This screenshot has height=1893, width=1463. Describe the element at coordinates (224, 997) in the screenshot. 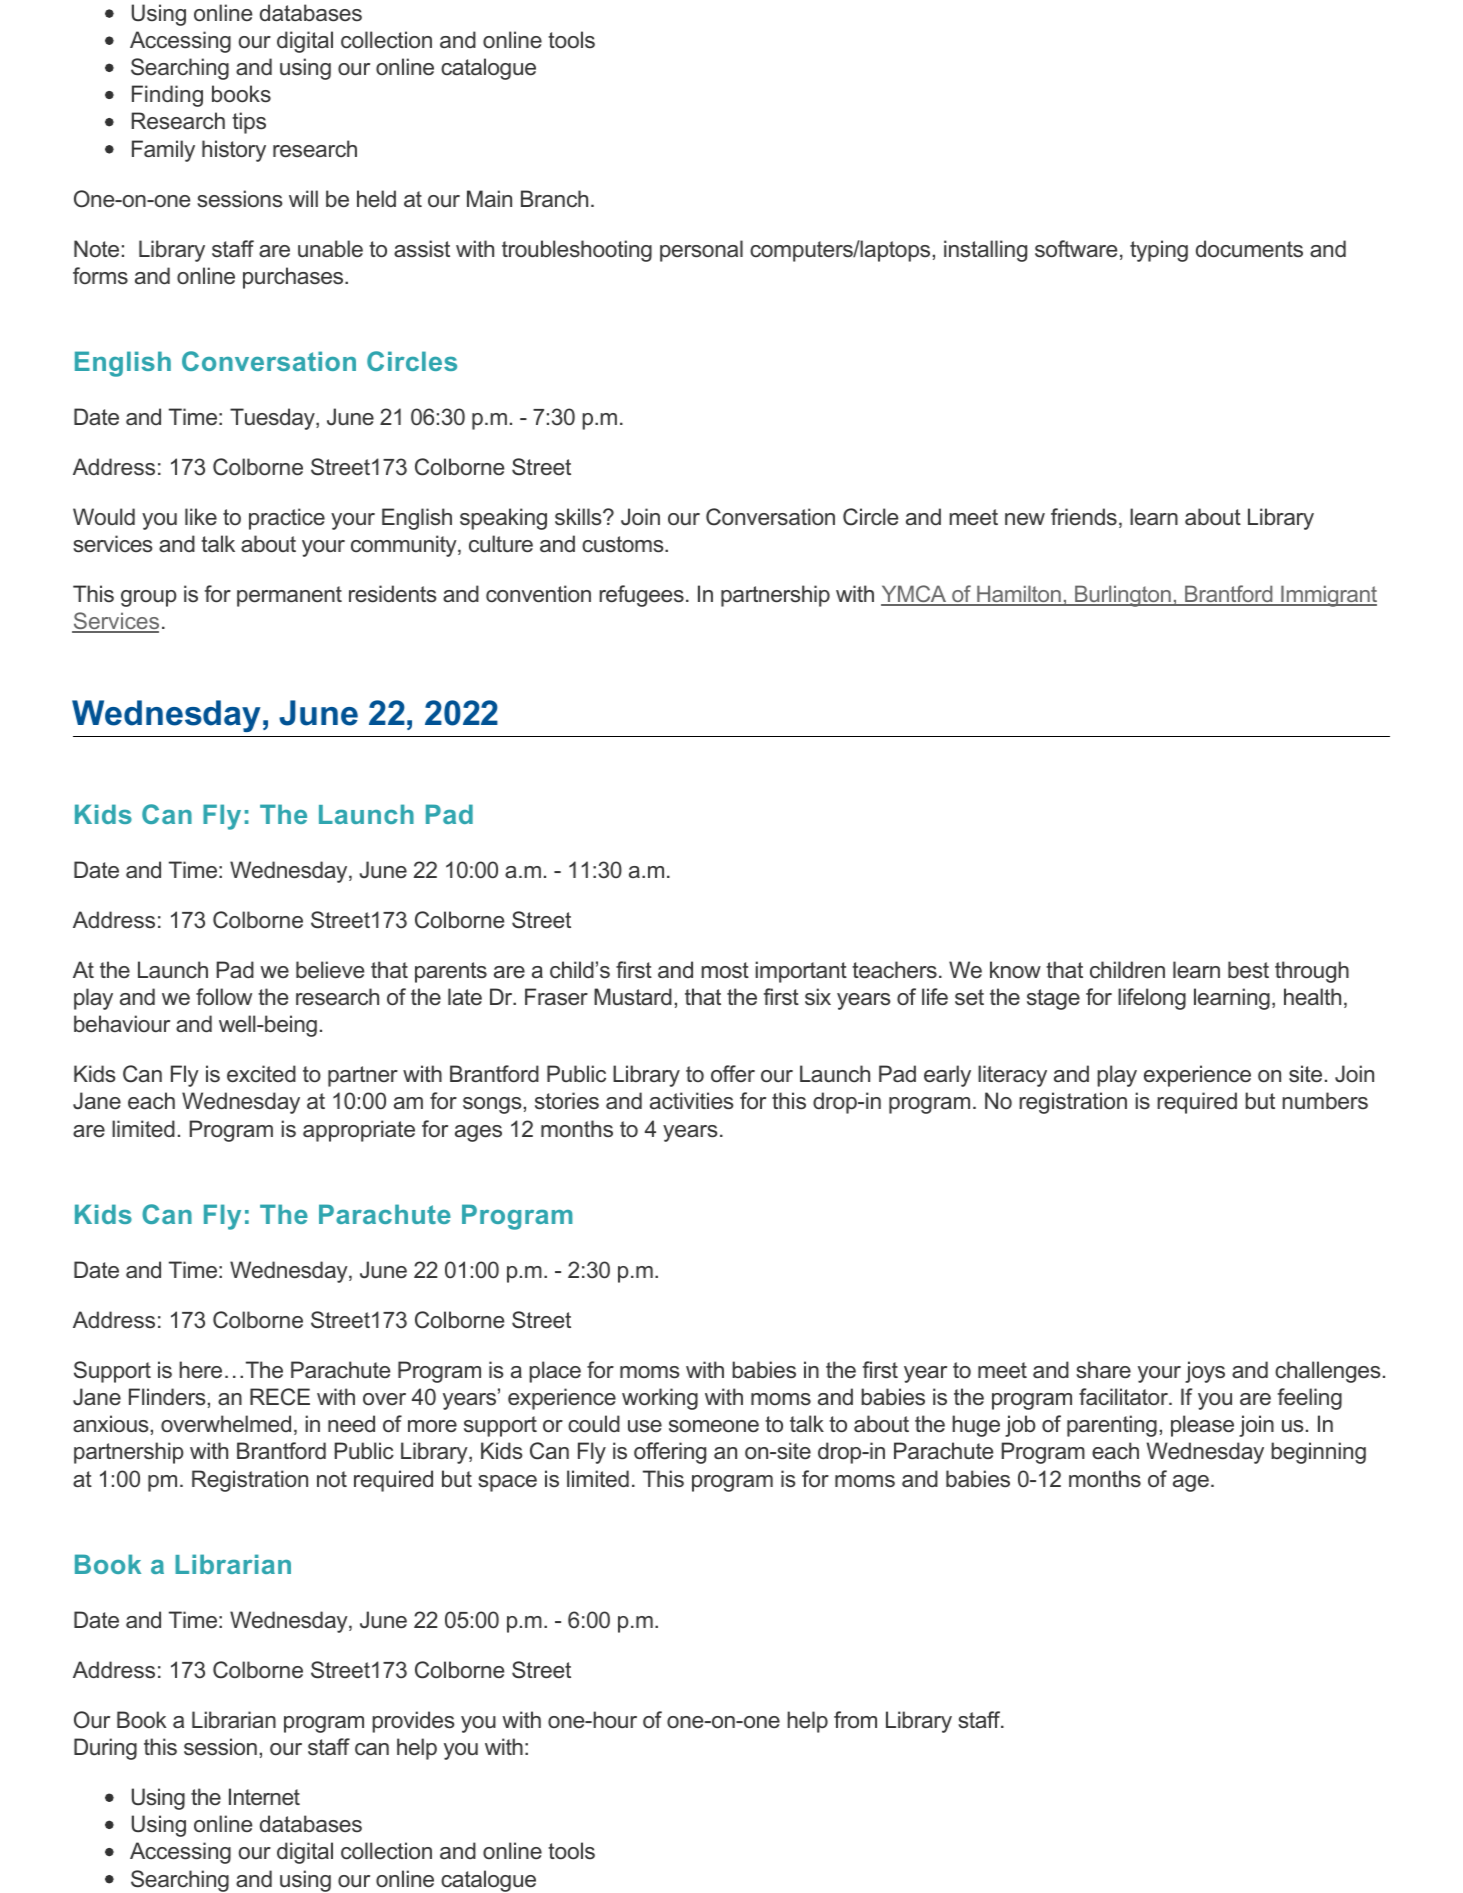

I see `follow` at that location.
